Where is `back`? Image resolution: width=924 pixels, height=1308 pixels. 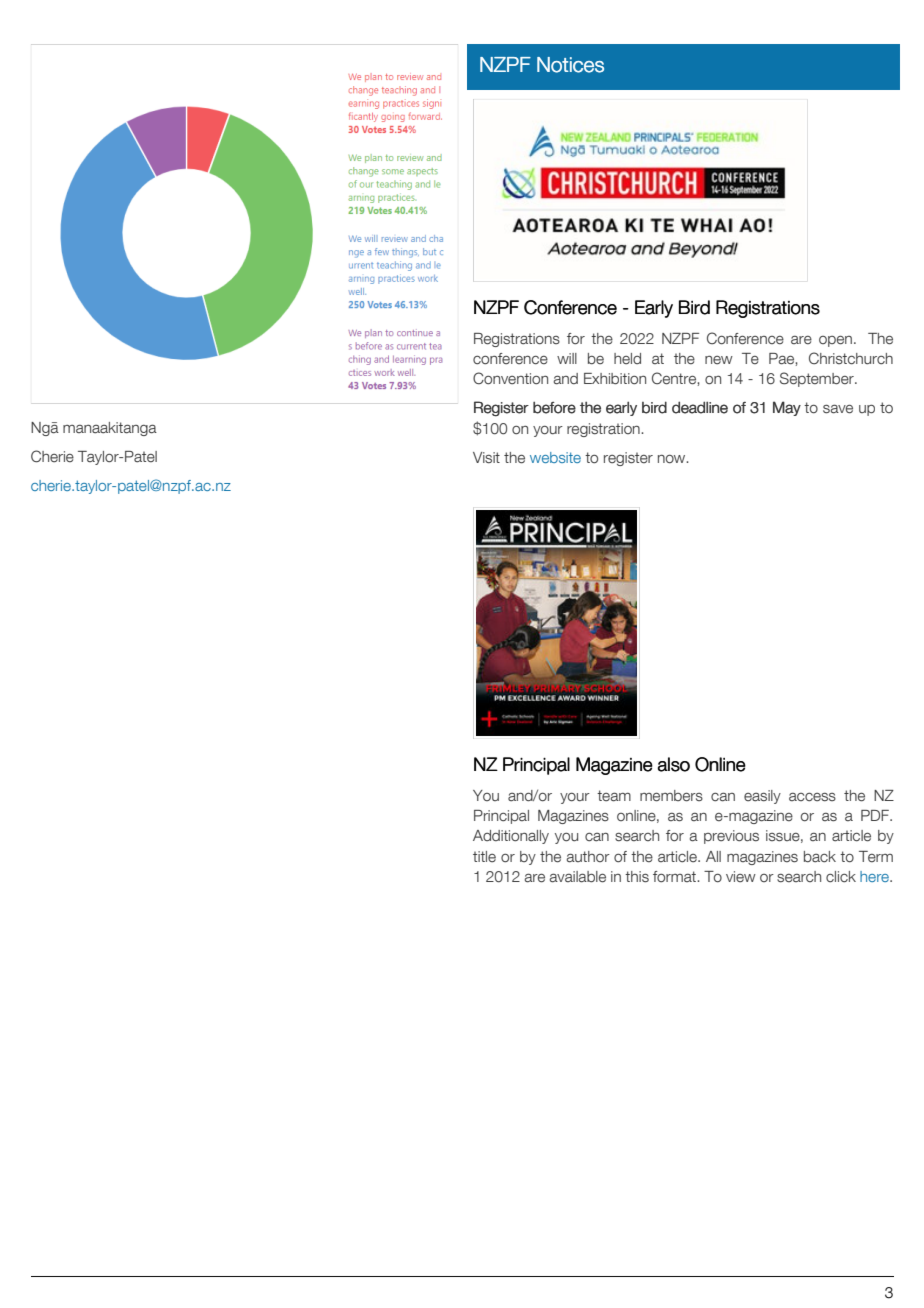 back is located at coordinates (820, 857).
